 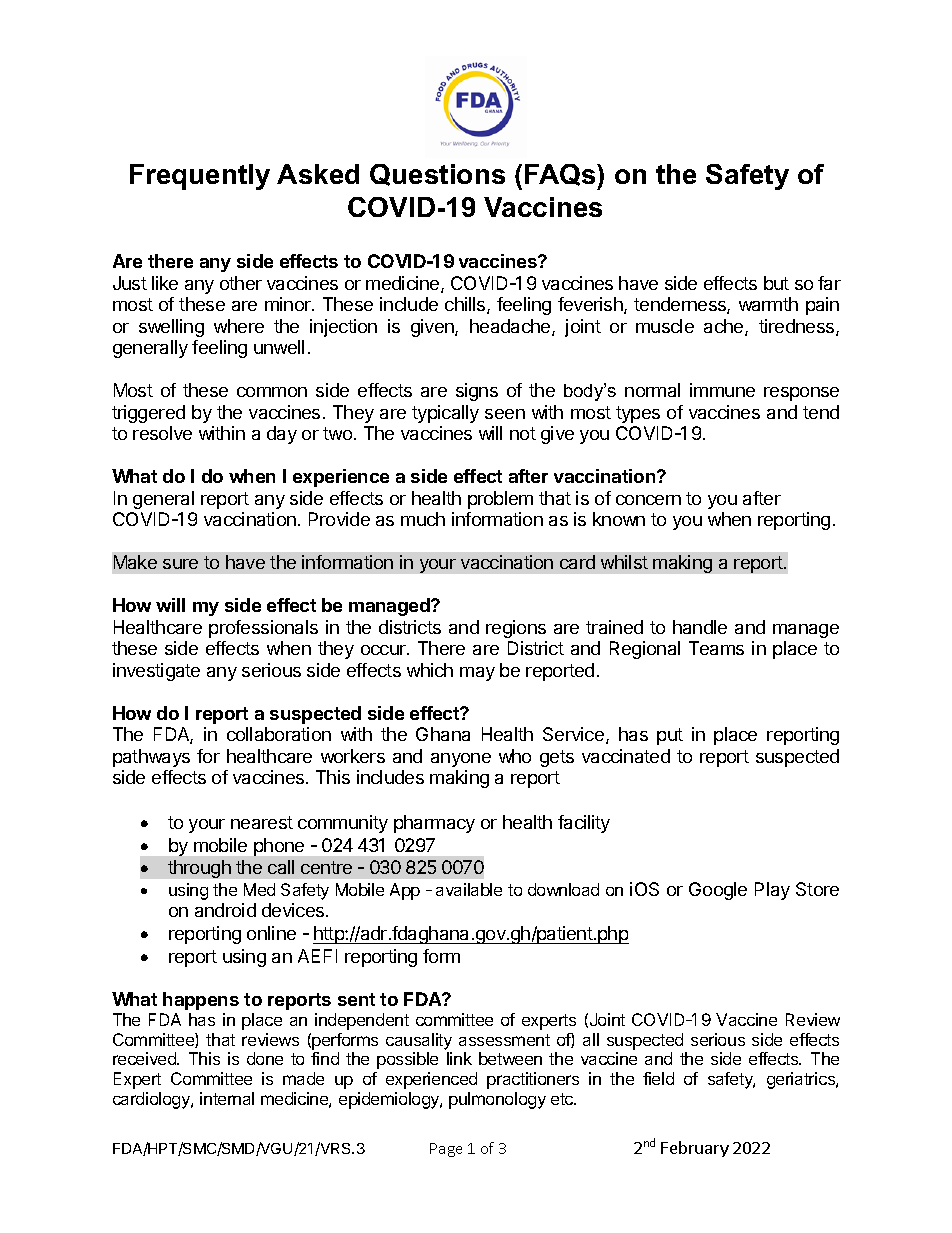 I want to click on internal, so click(x=227, y=1098).
